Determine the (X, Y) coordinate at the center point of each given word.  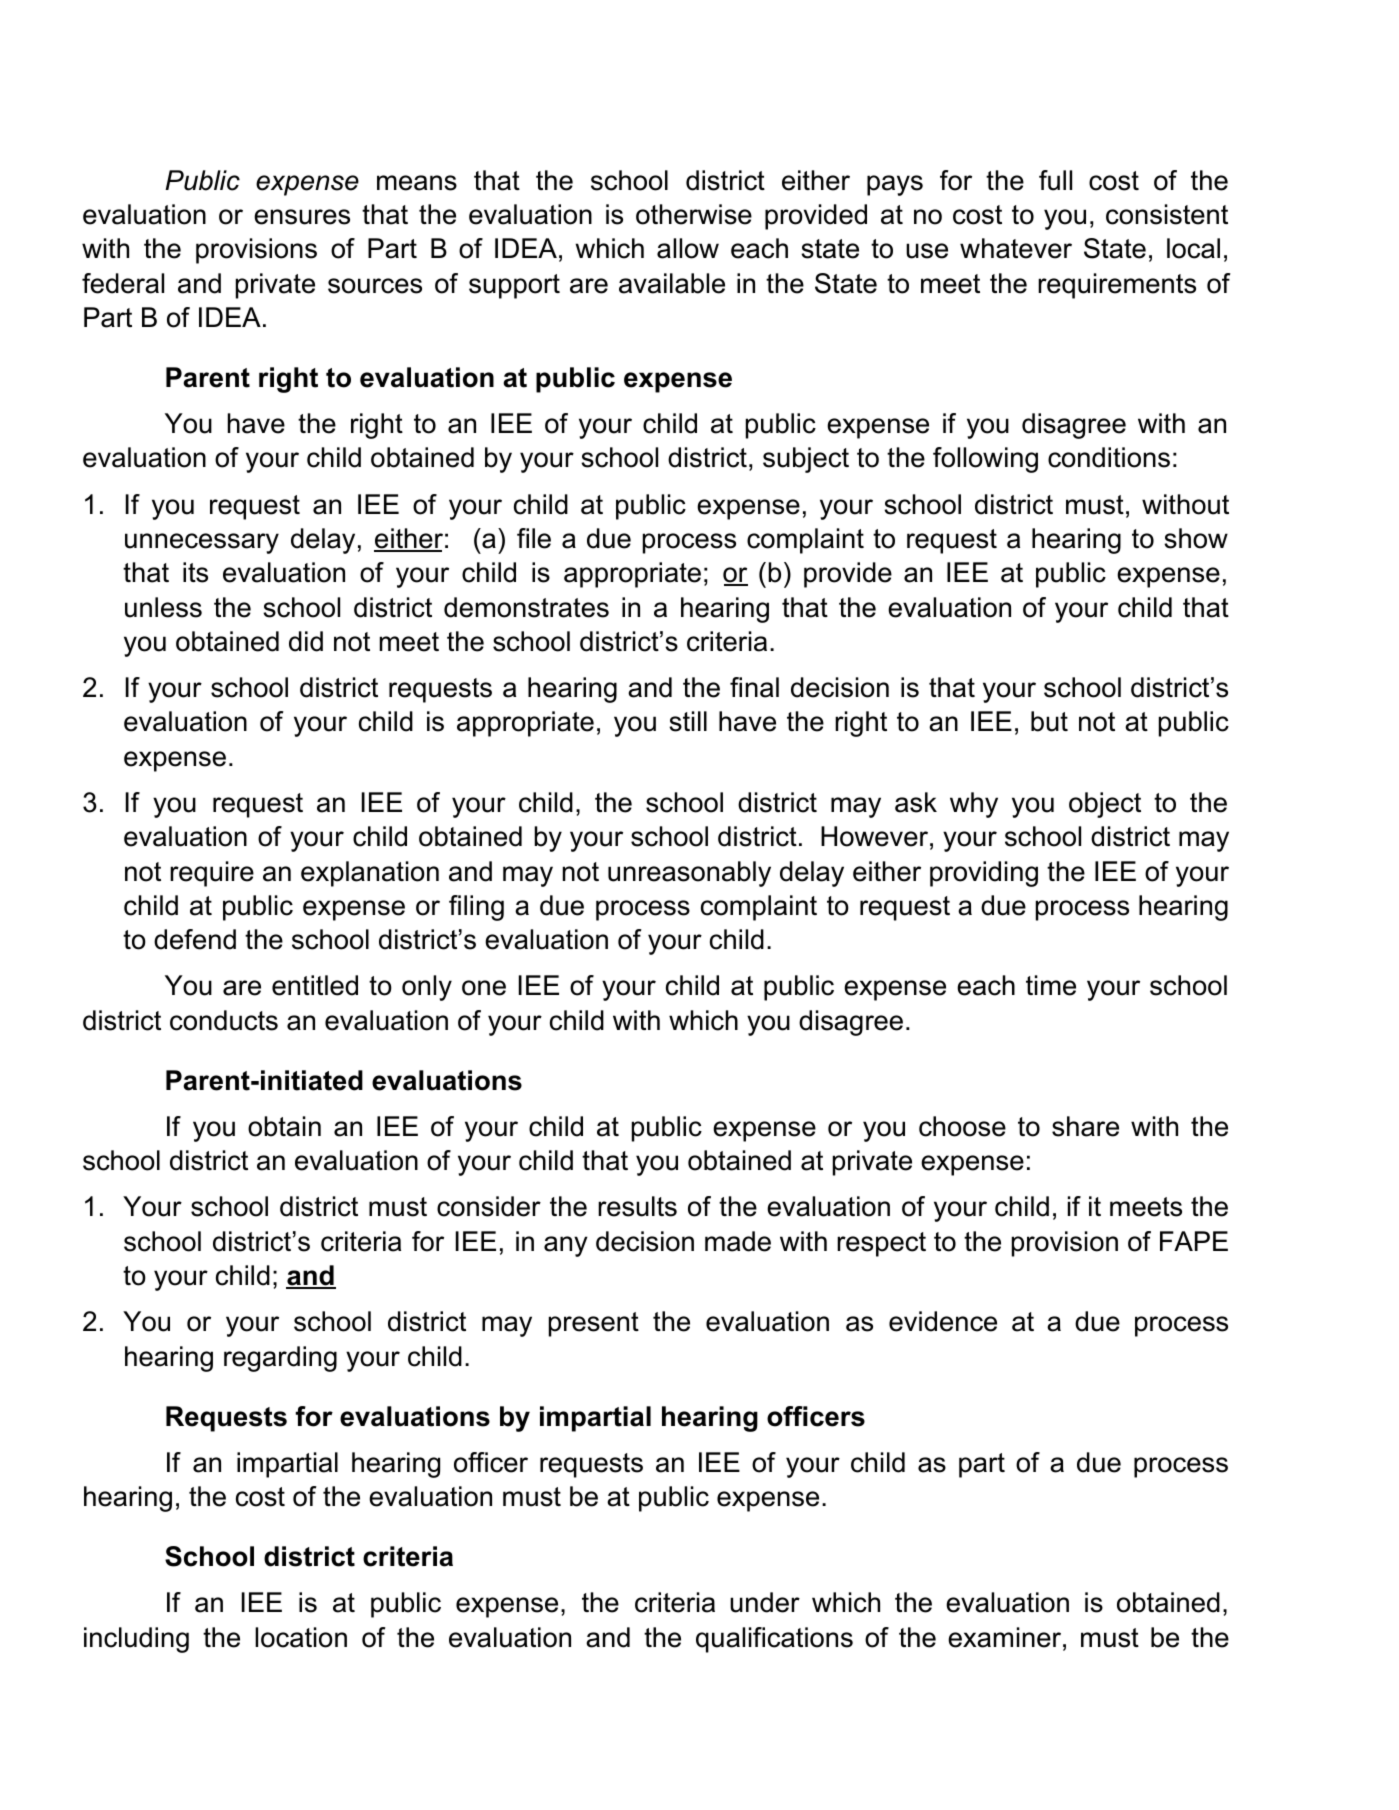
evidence (943, 1321)
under (765, 1602)
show (1196, 538)
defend (195, 939)
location (301, 1637)
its (195, 572)
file (534, 538)
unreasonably (689, 874)
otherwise (694, 214)
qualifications (774, 1640)
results (637, 1206)
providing (984, 874)
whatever (1016, 248)
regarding (280, 1359)
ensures (302, 217)
